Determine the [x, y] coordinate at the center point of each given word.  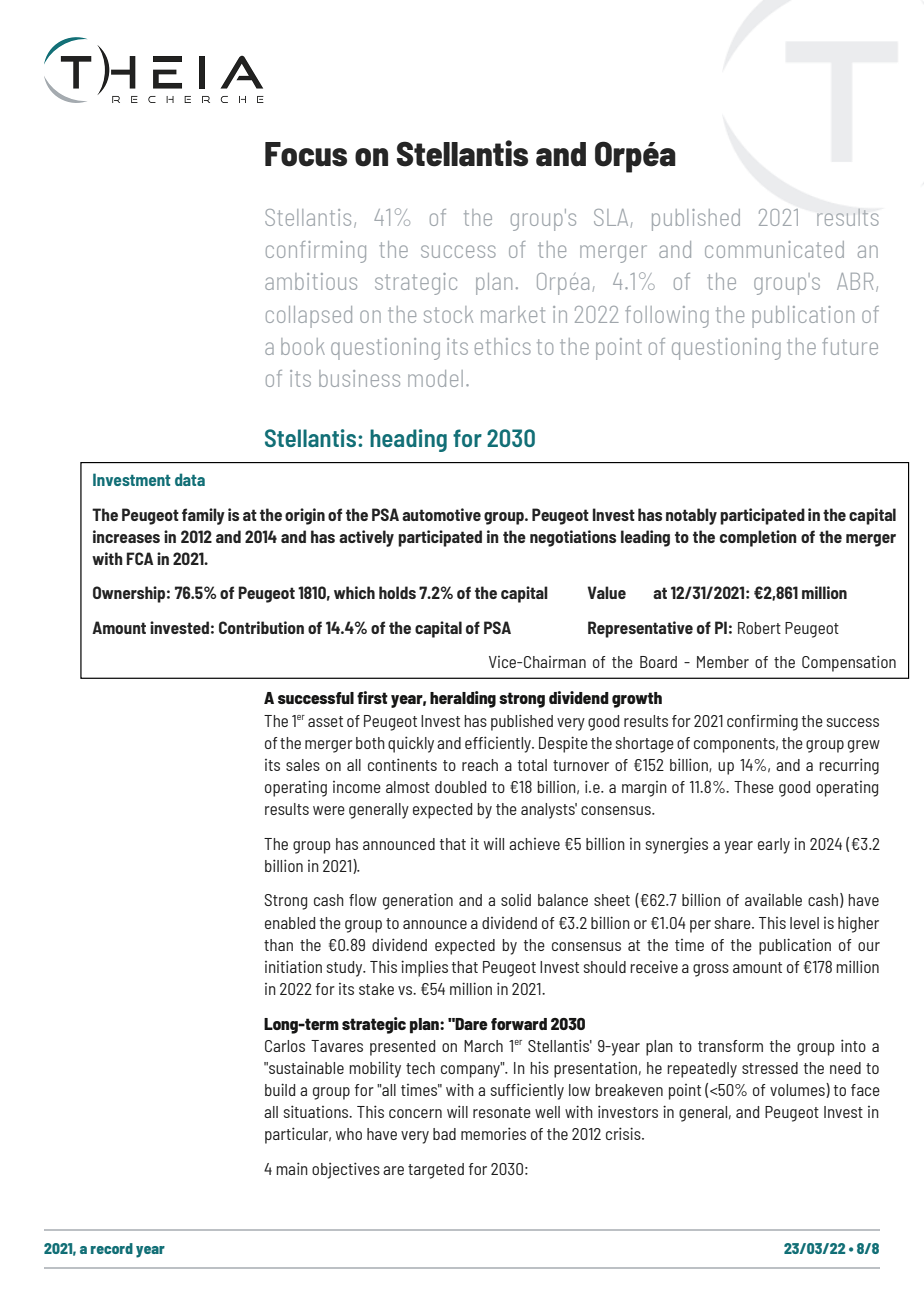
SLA [611, 217]
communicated [774, 249]
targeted [436, 1171]
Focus [306, 154]
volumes [798, 1090]
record [112, 1248]
